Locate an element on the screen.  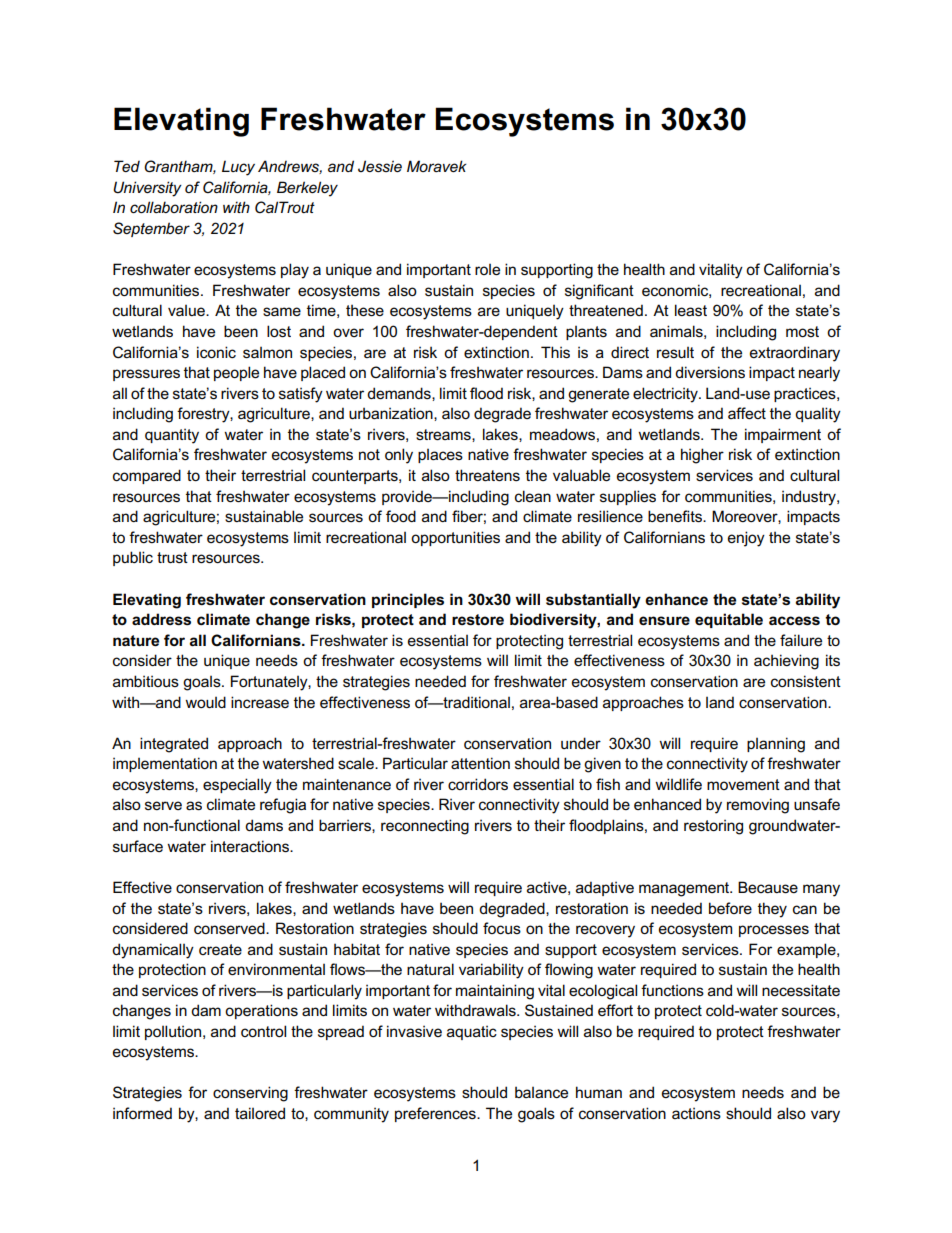
especially is located at coordinates (237, 786).
